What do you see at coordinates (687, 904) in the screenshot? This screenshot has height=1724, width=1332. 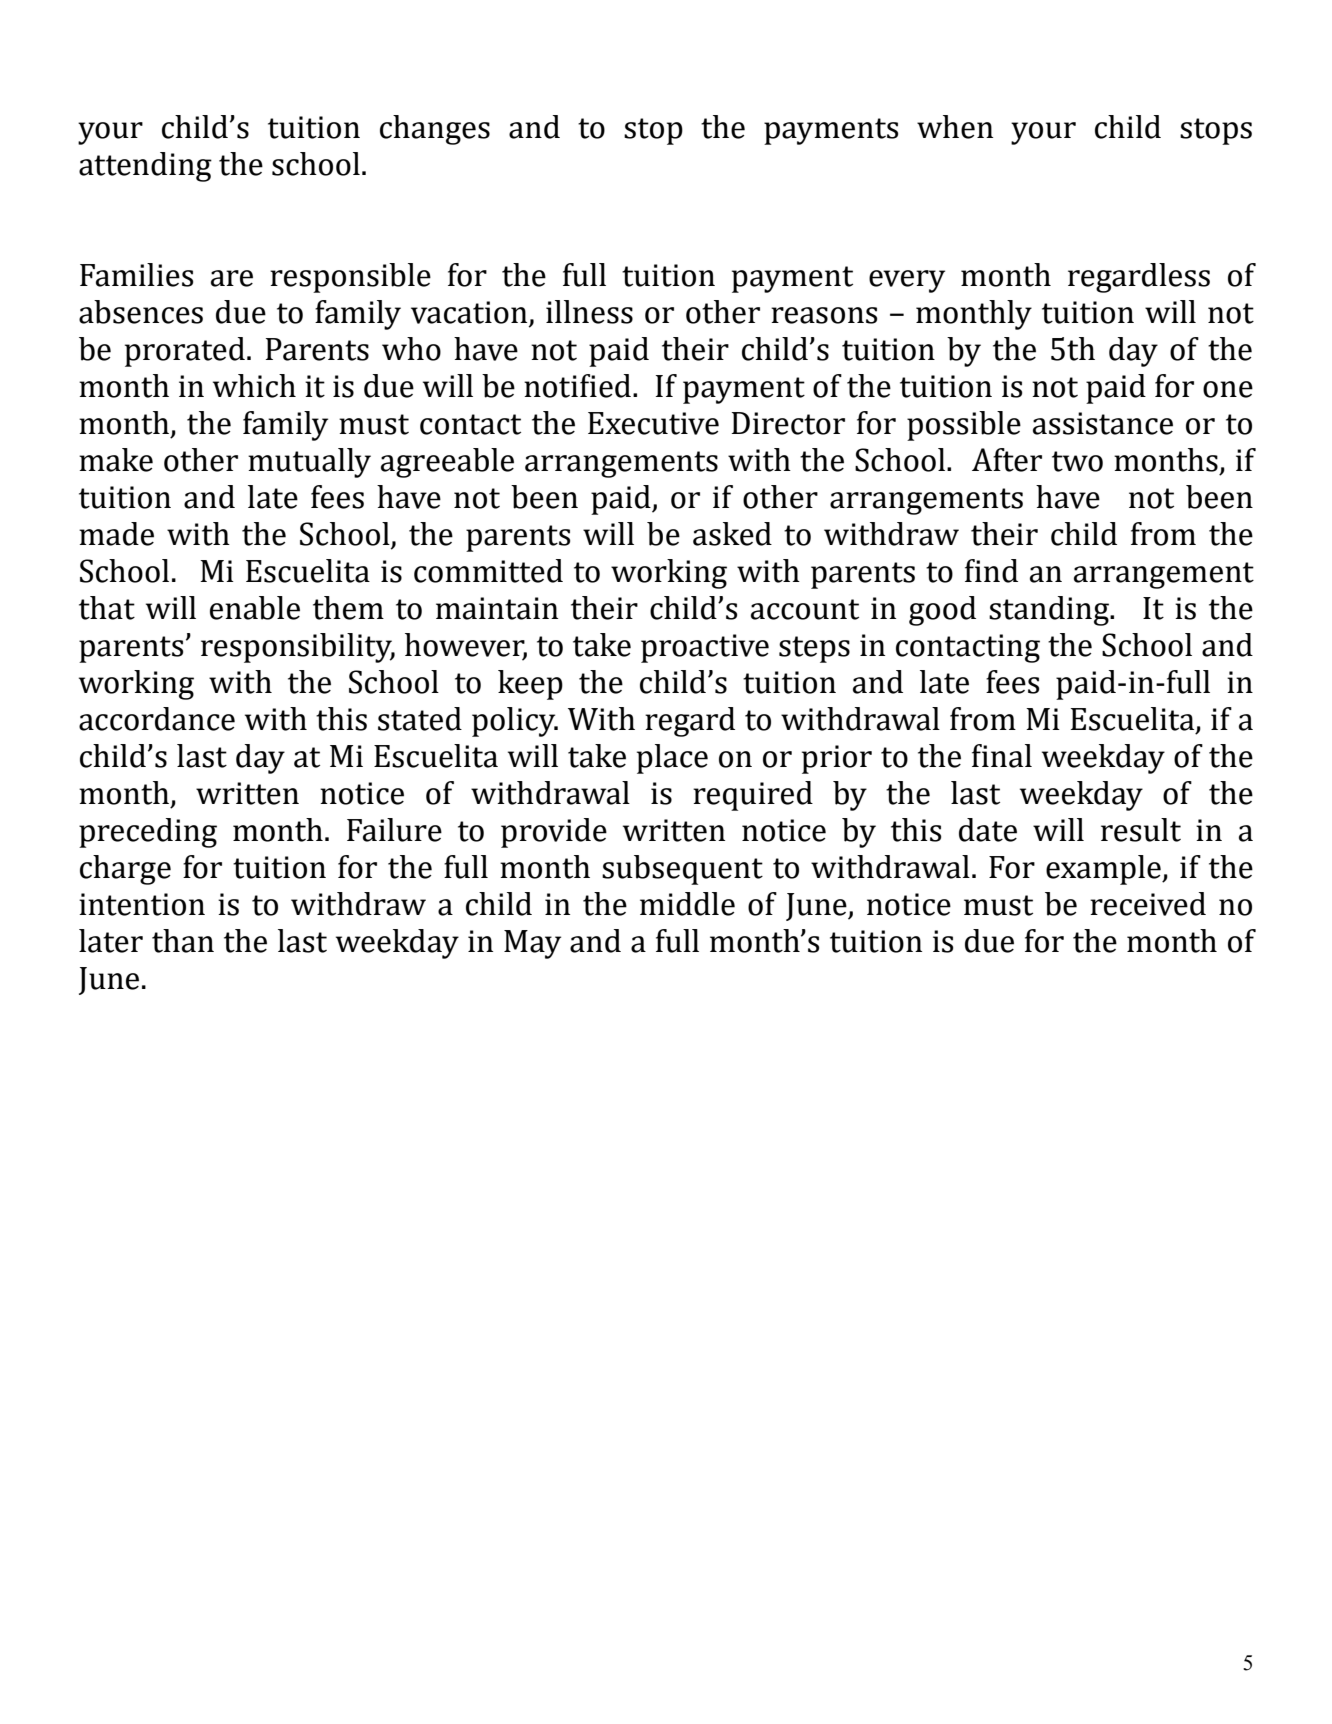 I see `middle` at bounding box center [687, 904].
